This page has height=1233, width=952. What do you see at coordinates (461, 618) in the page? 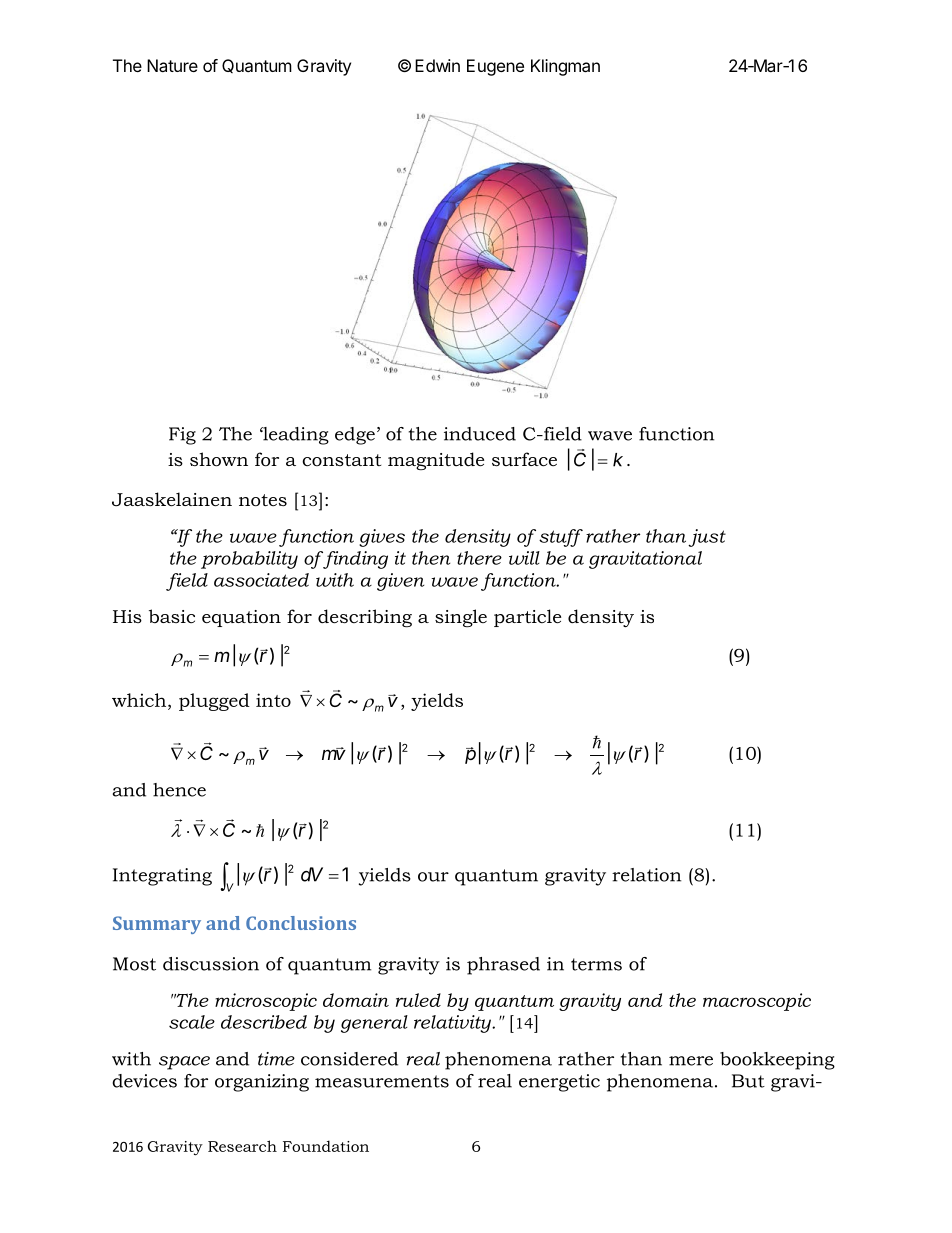
I see `single` at bounding box center [461, 618].
